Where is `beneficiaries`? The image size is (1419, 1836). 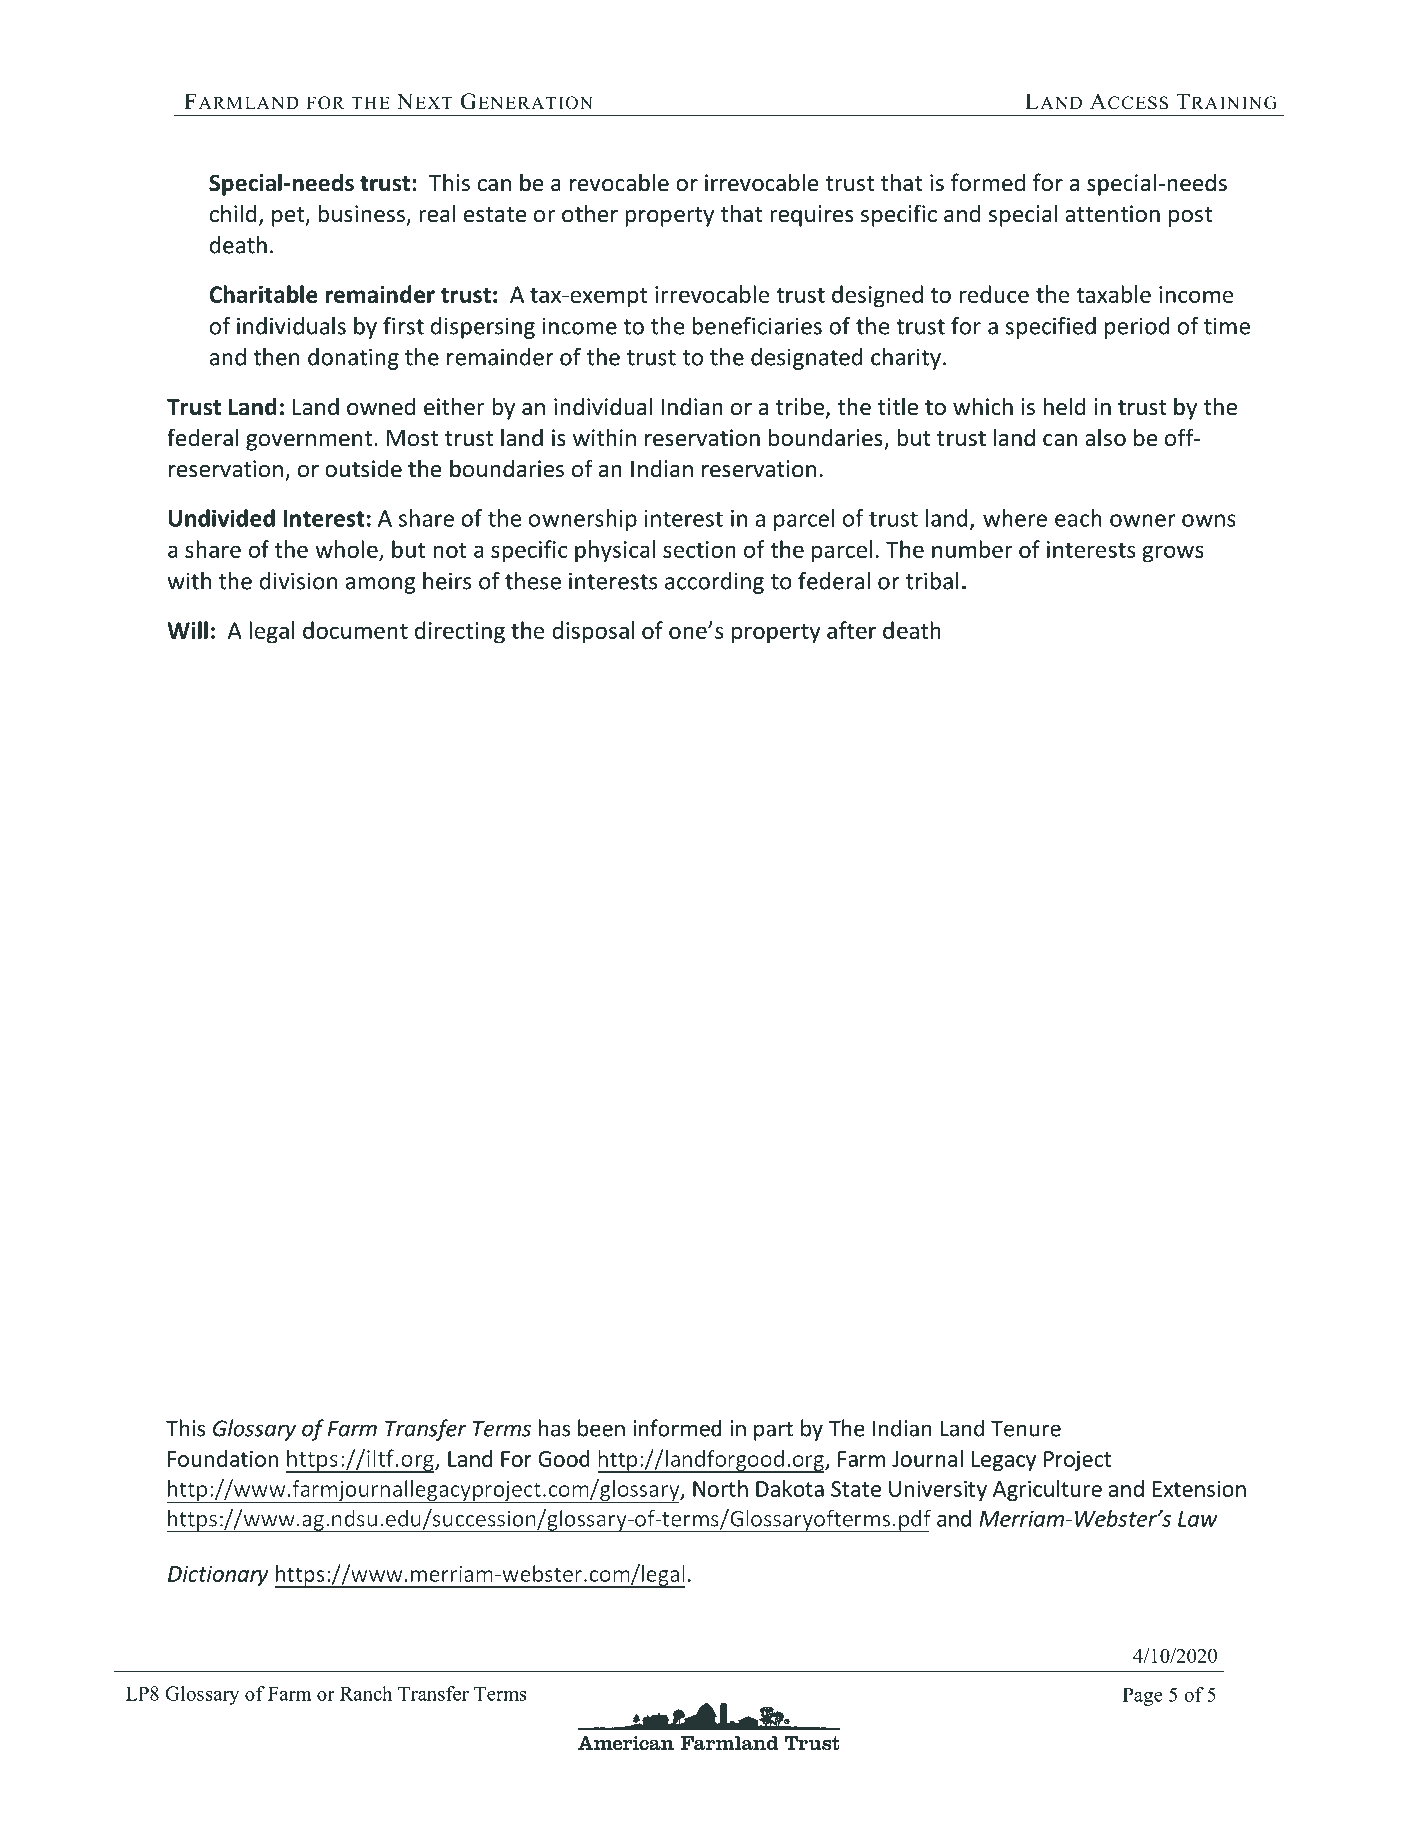 beneficiaries is located at coordinates (757, 326).
